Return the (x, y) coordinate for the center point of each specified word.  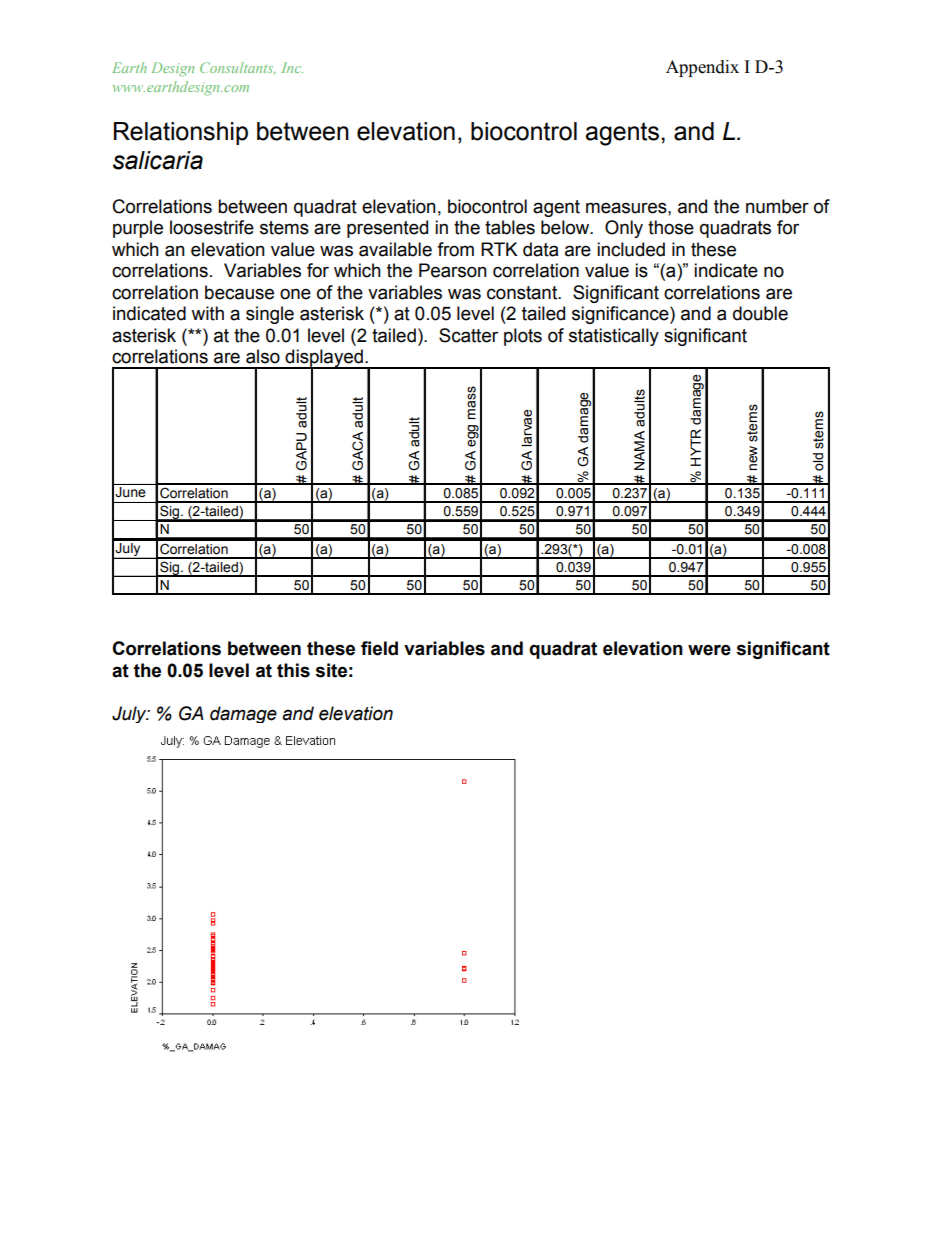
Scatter (468, 335)
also (263, 356)
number (777, 206)
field (379, 648)
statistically (614, 337)
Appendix (702, 68)
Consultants (237, 68)
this (293, 670)
